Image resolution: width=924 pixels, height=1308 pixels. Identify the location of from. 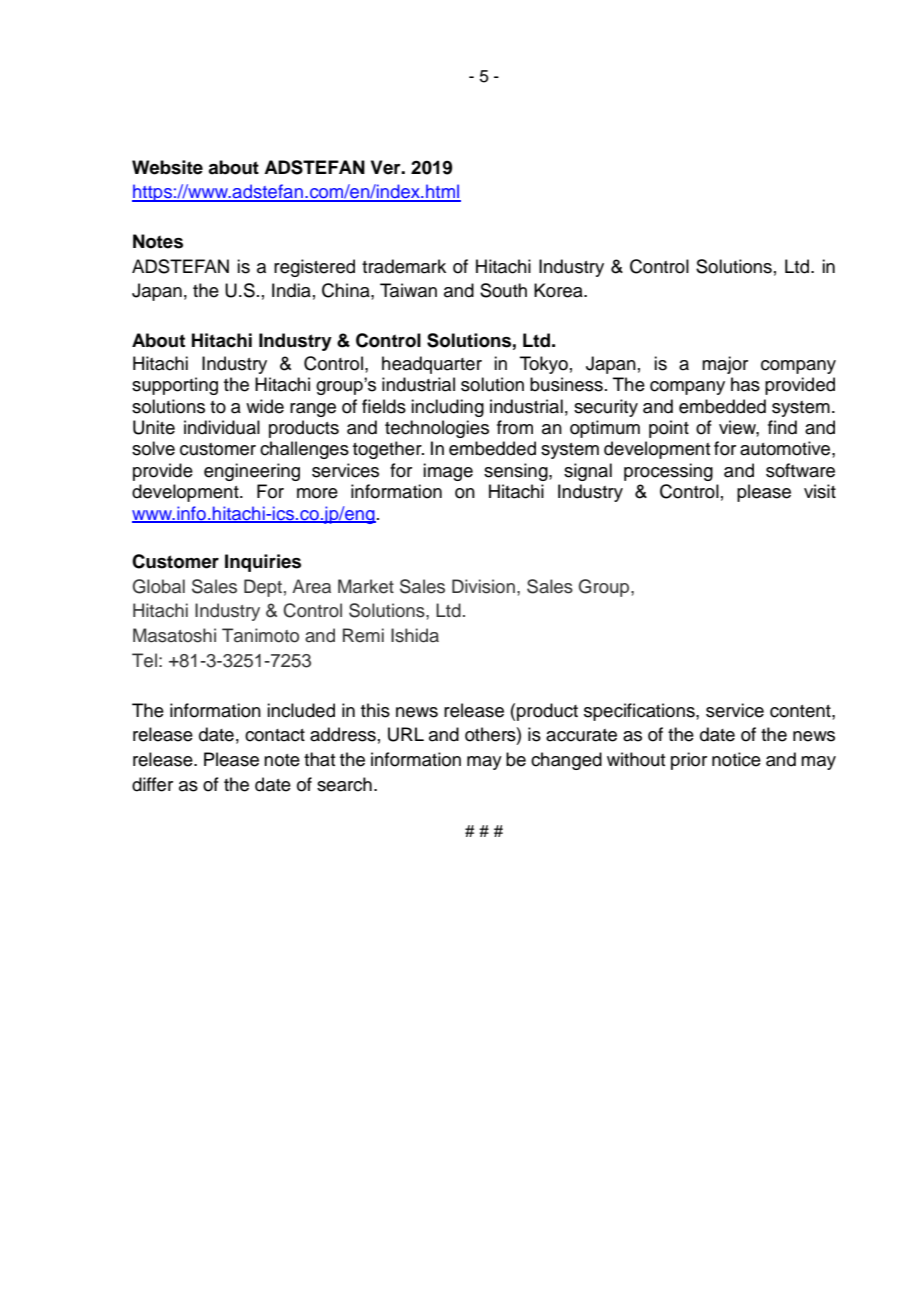
(515, 427).
